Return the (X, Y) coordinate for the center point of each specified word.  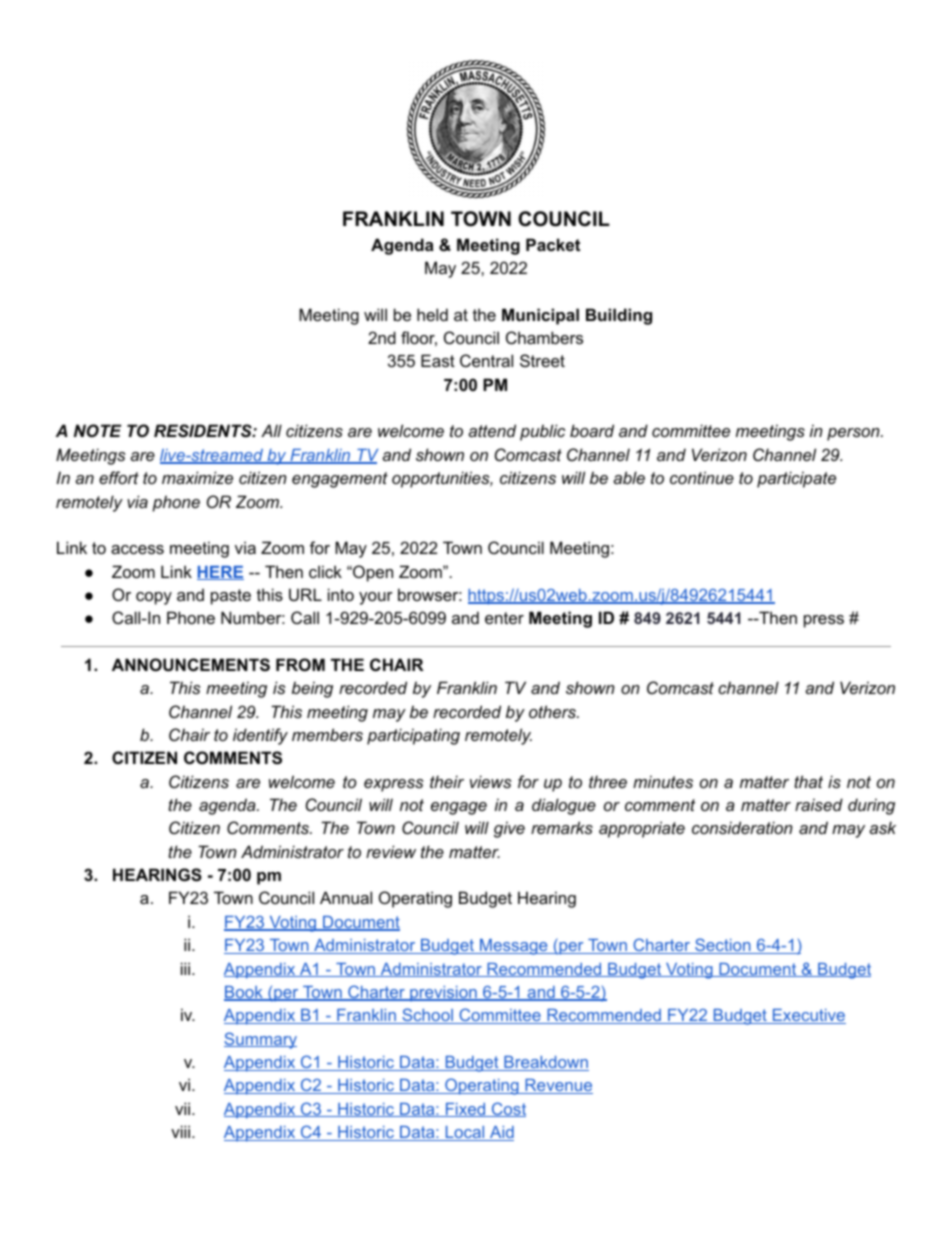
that (808, 781)
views (490, 781)
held (432, 314)
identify (260, 736)
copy (154, 598)
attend (492, 430)
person (854, 434)
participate (796, 479)
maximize (197, 477)
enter (504, 618)
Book (244, 993)
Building (619, 316)
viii (182, 1131)
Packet (553, 244)
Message (514, 947)
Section (723, 946)
